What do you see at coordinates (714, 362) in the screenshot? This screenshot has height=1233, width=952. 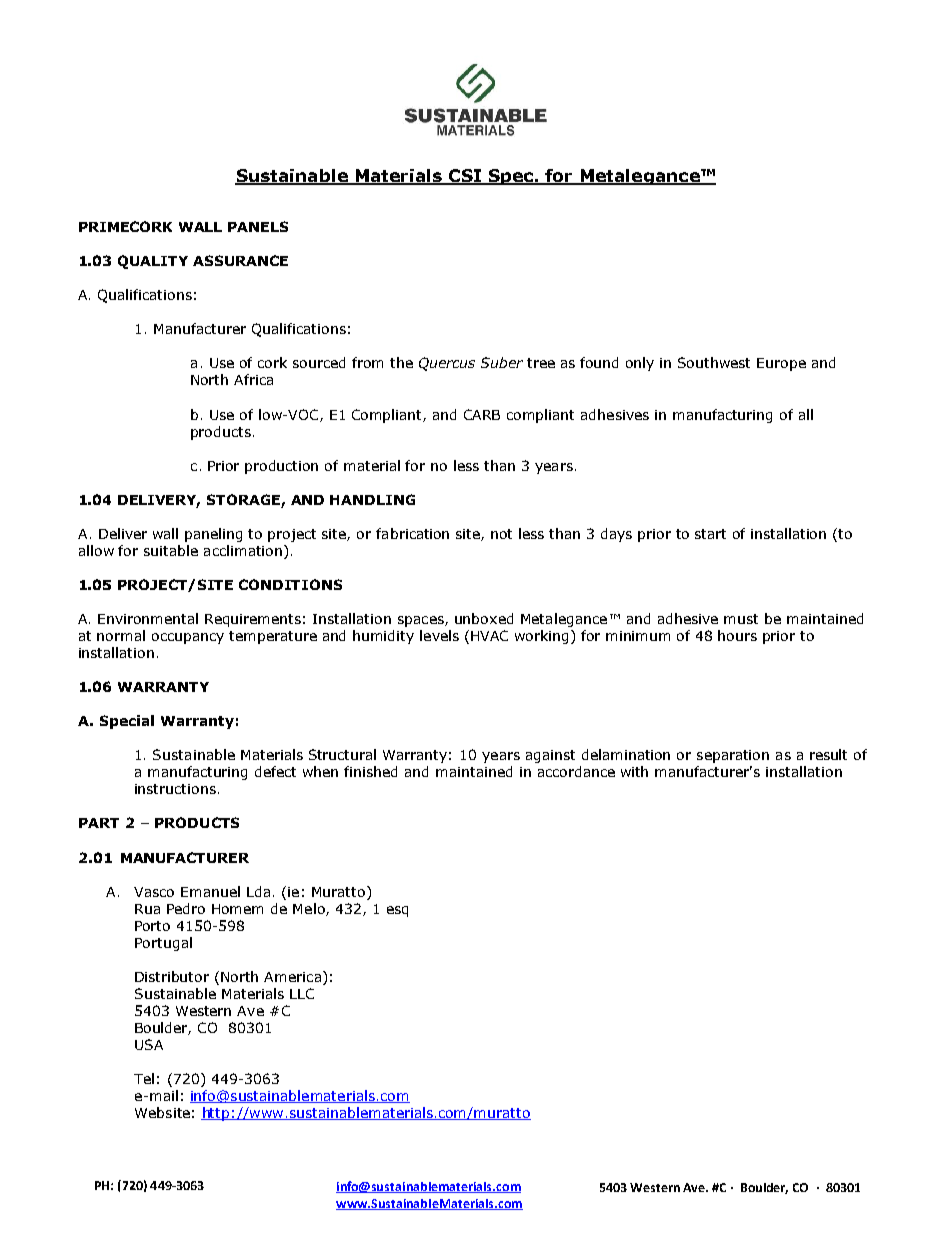 I see `Southwest` at bounding box center [714, 362].
